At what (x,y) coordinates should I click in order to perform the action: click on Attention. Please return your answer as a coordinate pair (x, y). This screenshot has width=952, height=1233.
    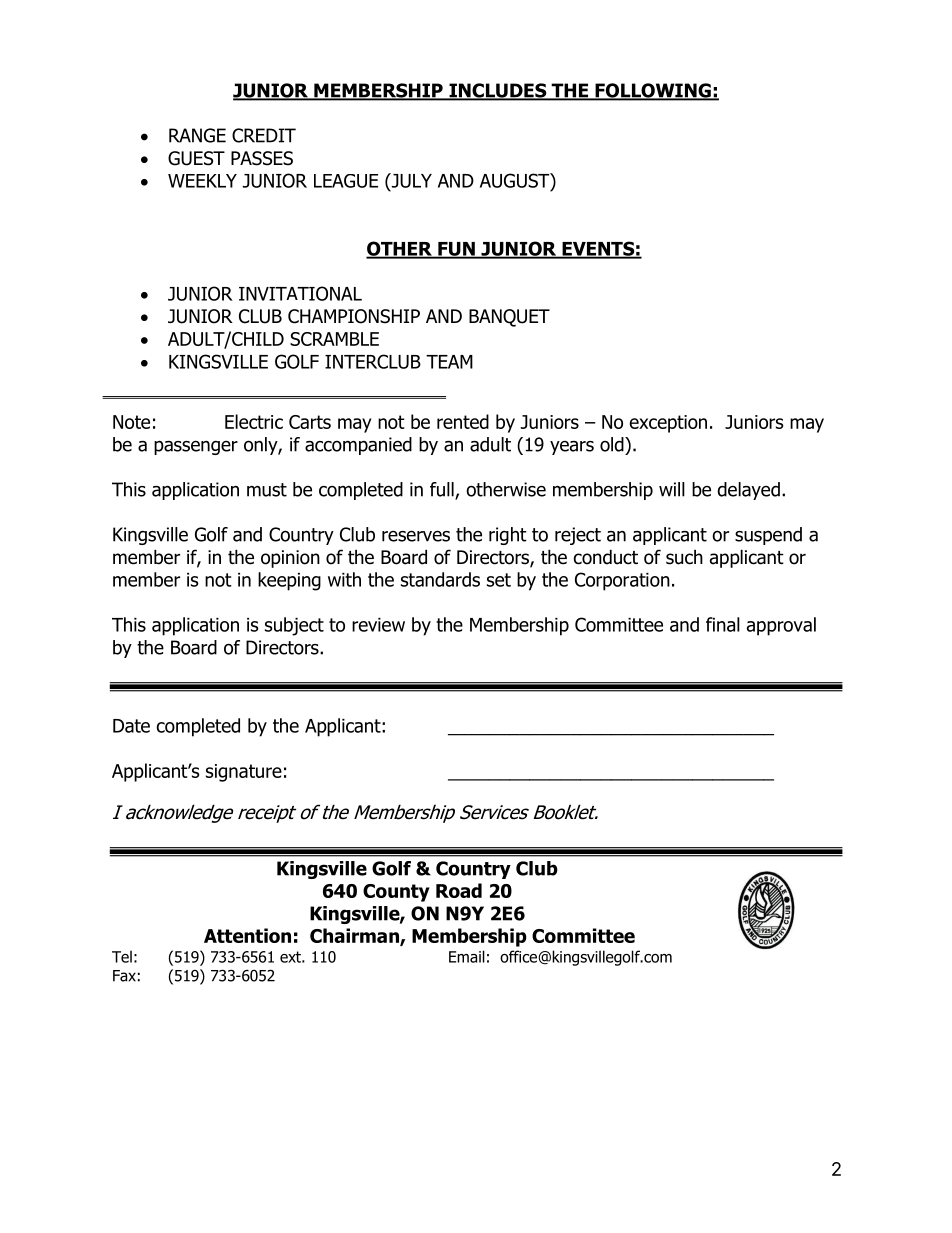
    Looking at the image, I should click on (247, 935).
